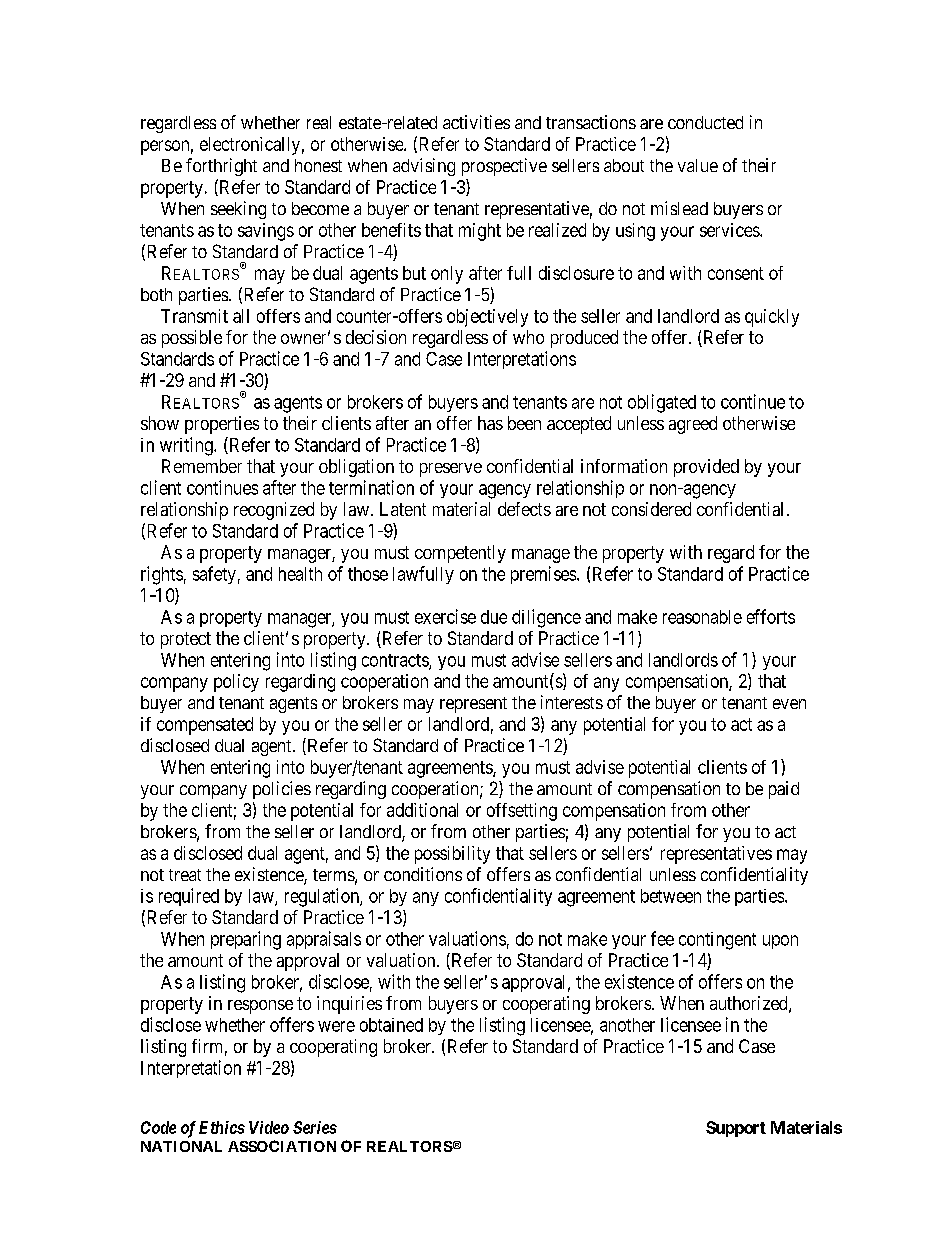 The height and width of the image is (1233, 952). Describe the element at coordinates (222, 1127) in the image. I see `Ethics` at that location.
